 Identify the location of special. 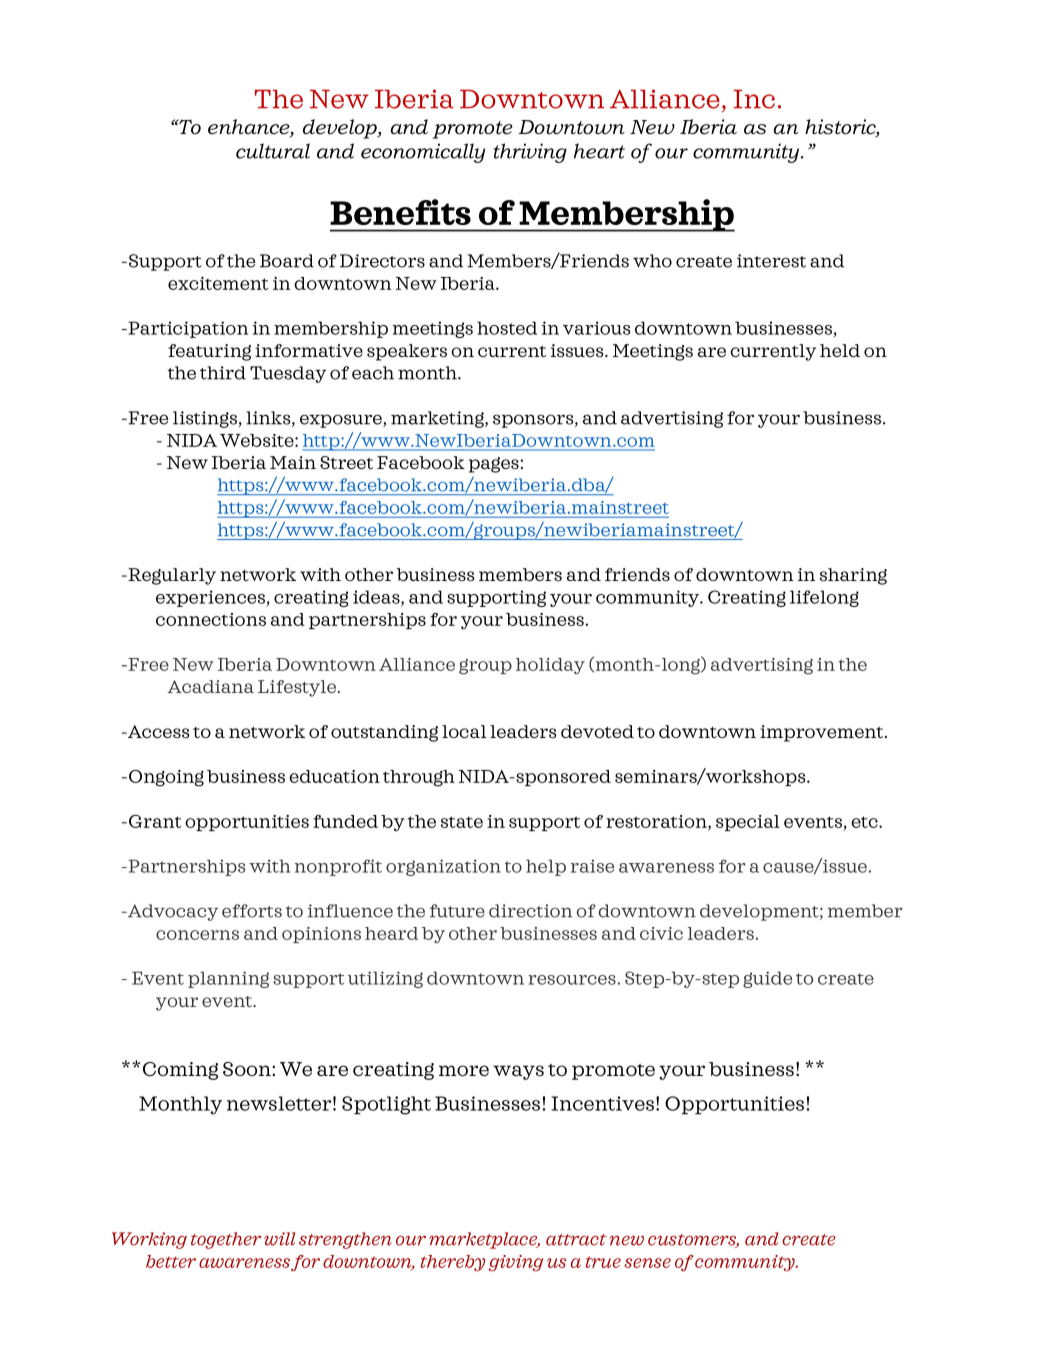
(748, 823).
